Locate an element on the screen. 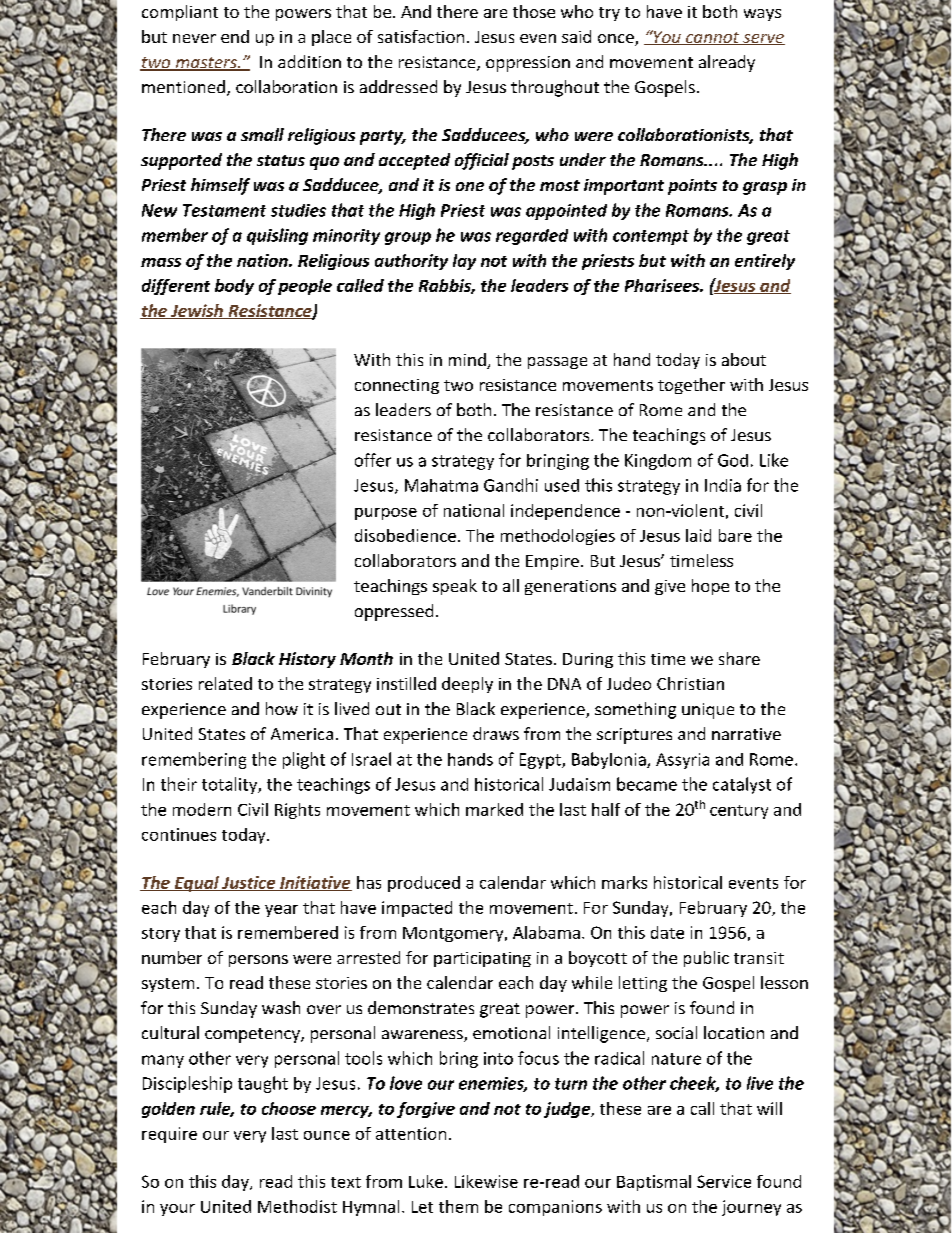 The width and height of the screenshot is (952, 1233). produced is located at coordinates (424, 884).
